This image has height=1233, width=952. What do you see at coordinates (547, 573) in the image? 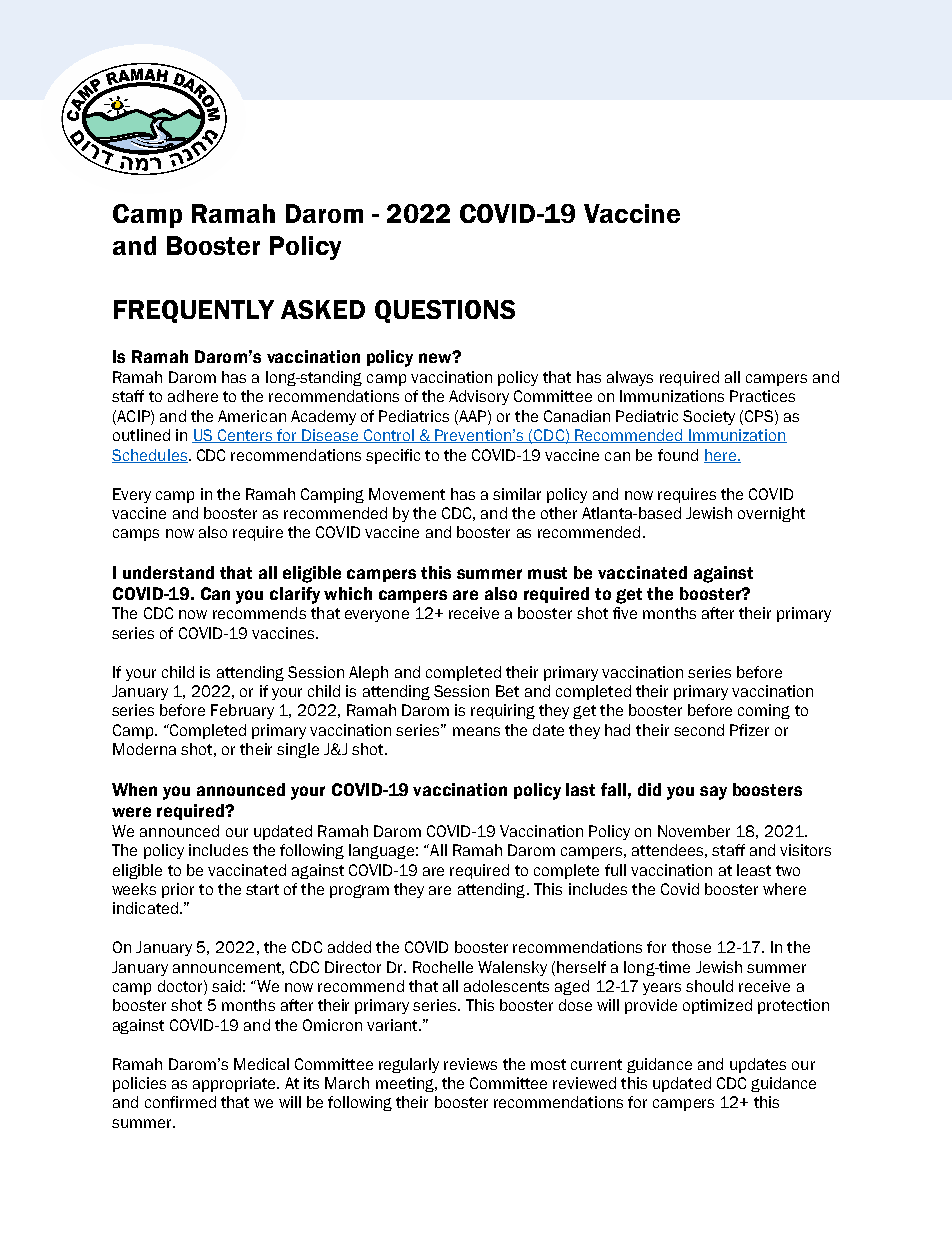
I see `must` at bounding box center [547, 573].
